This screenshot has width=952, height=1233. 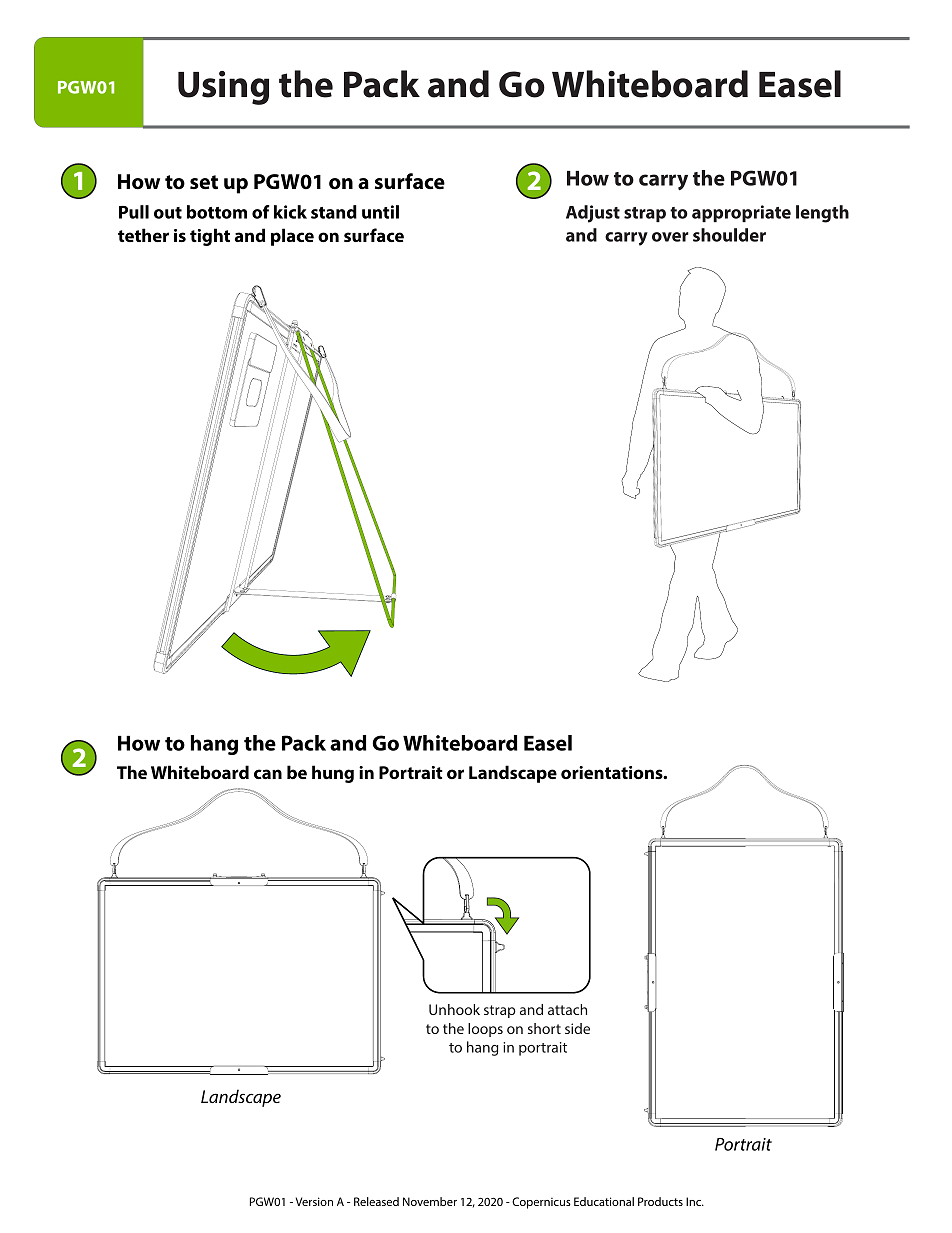 I want to click on hung, so click(x=333, y=774).
